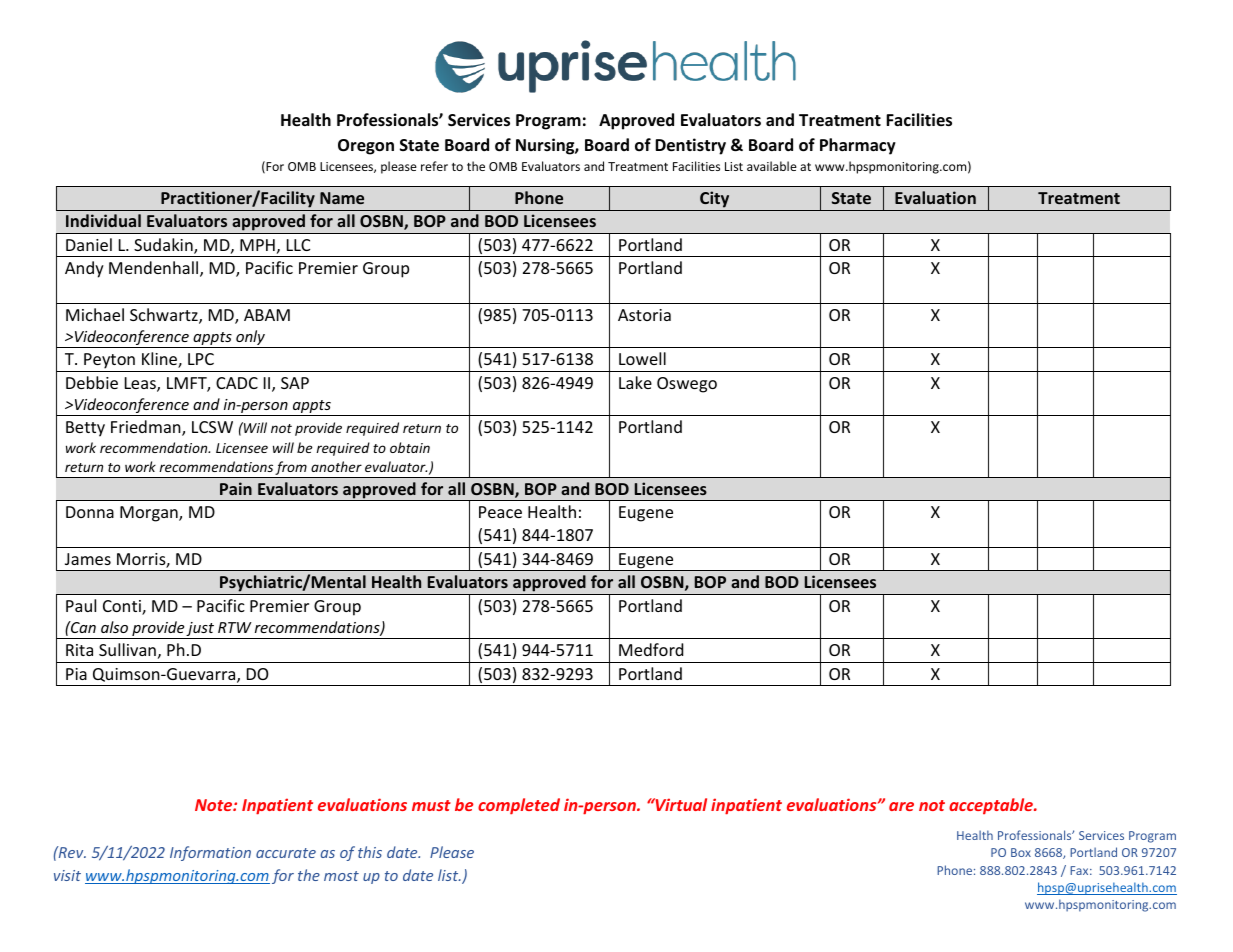  Describe the element at coordinates (201, 359) in the screenshot. I see `LPC` at that location.
